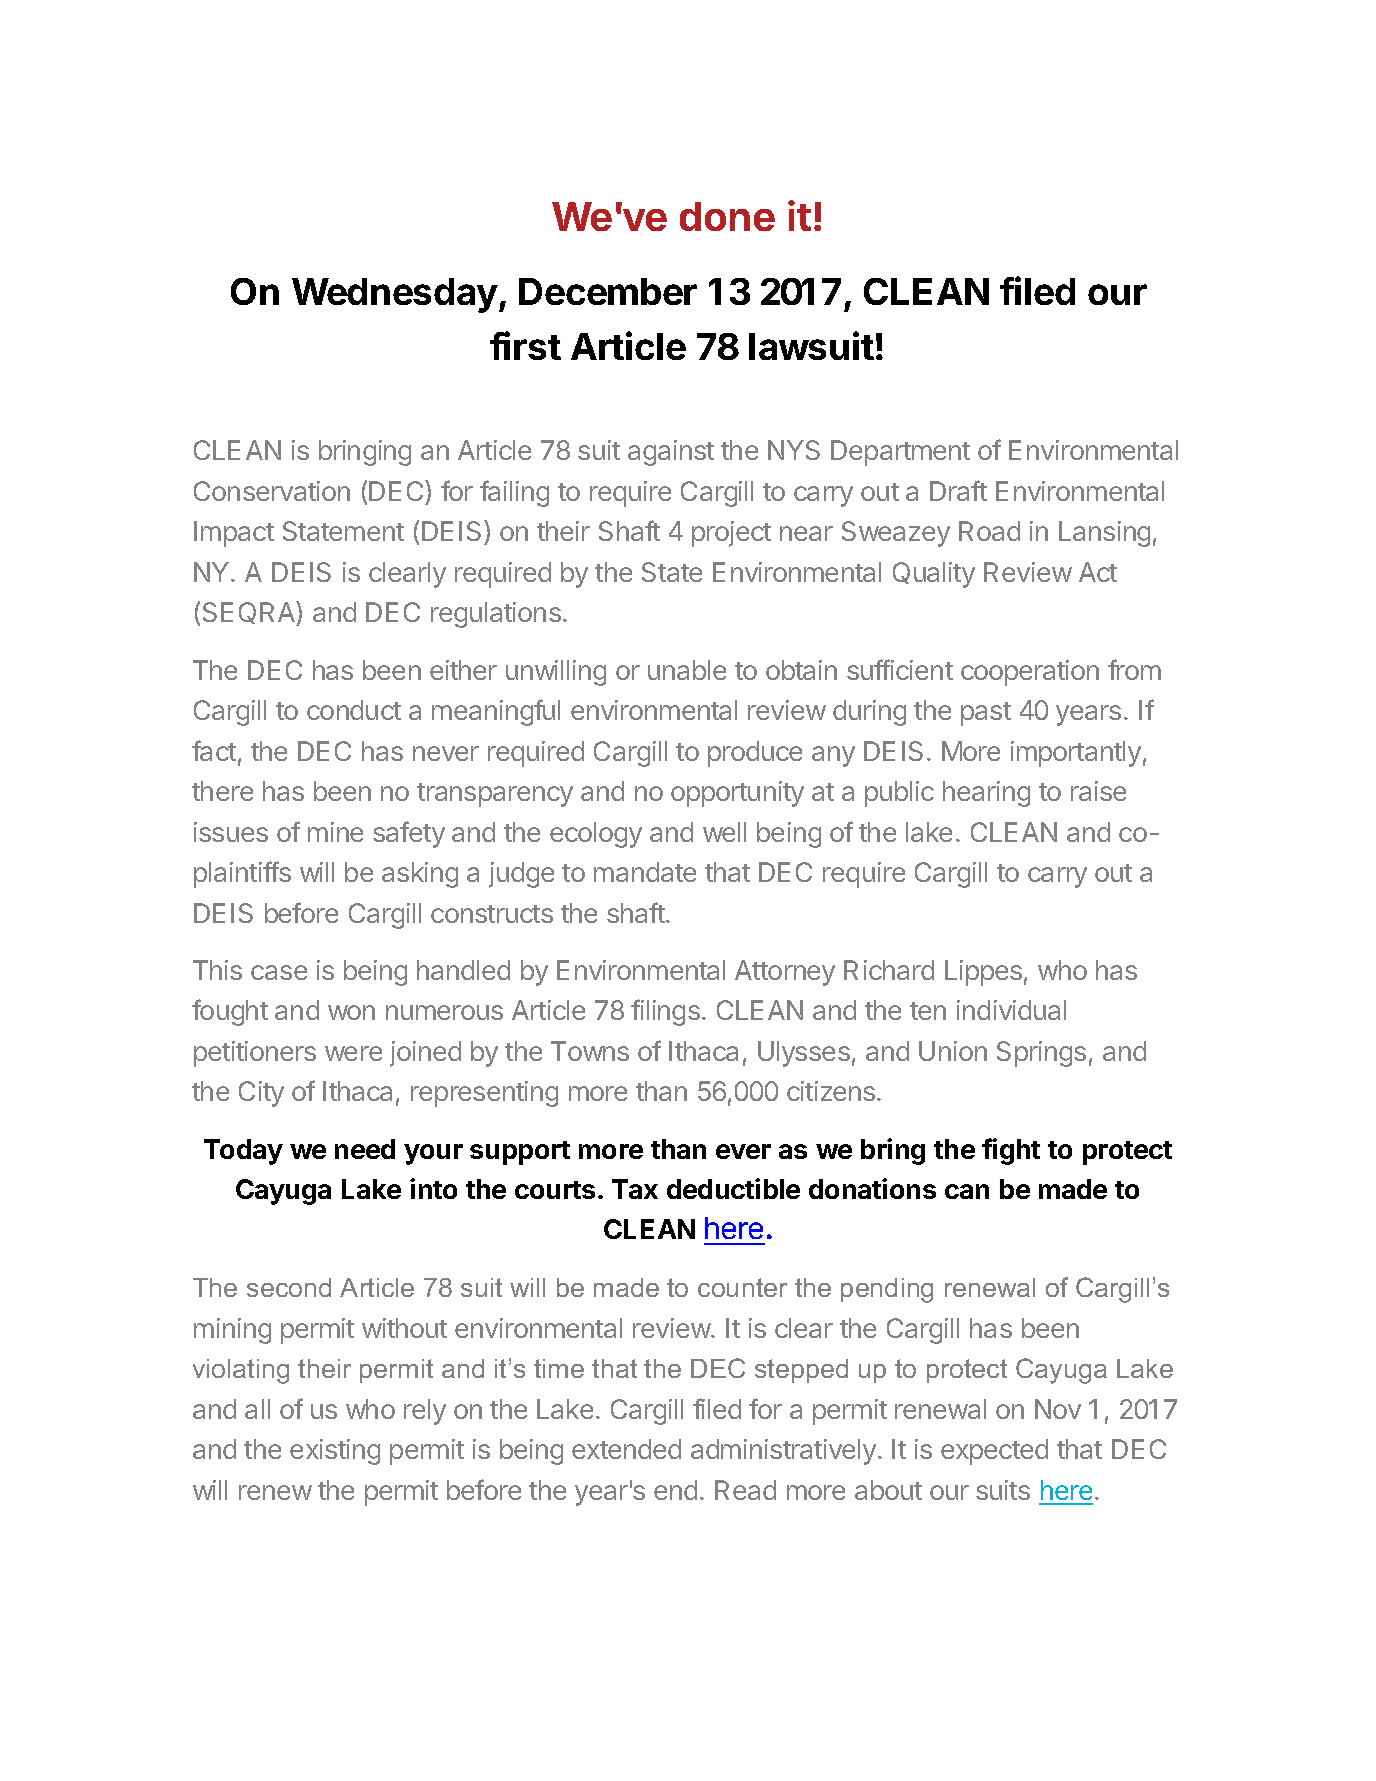  I want to click on project, so click(731, 534).
